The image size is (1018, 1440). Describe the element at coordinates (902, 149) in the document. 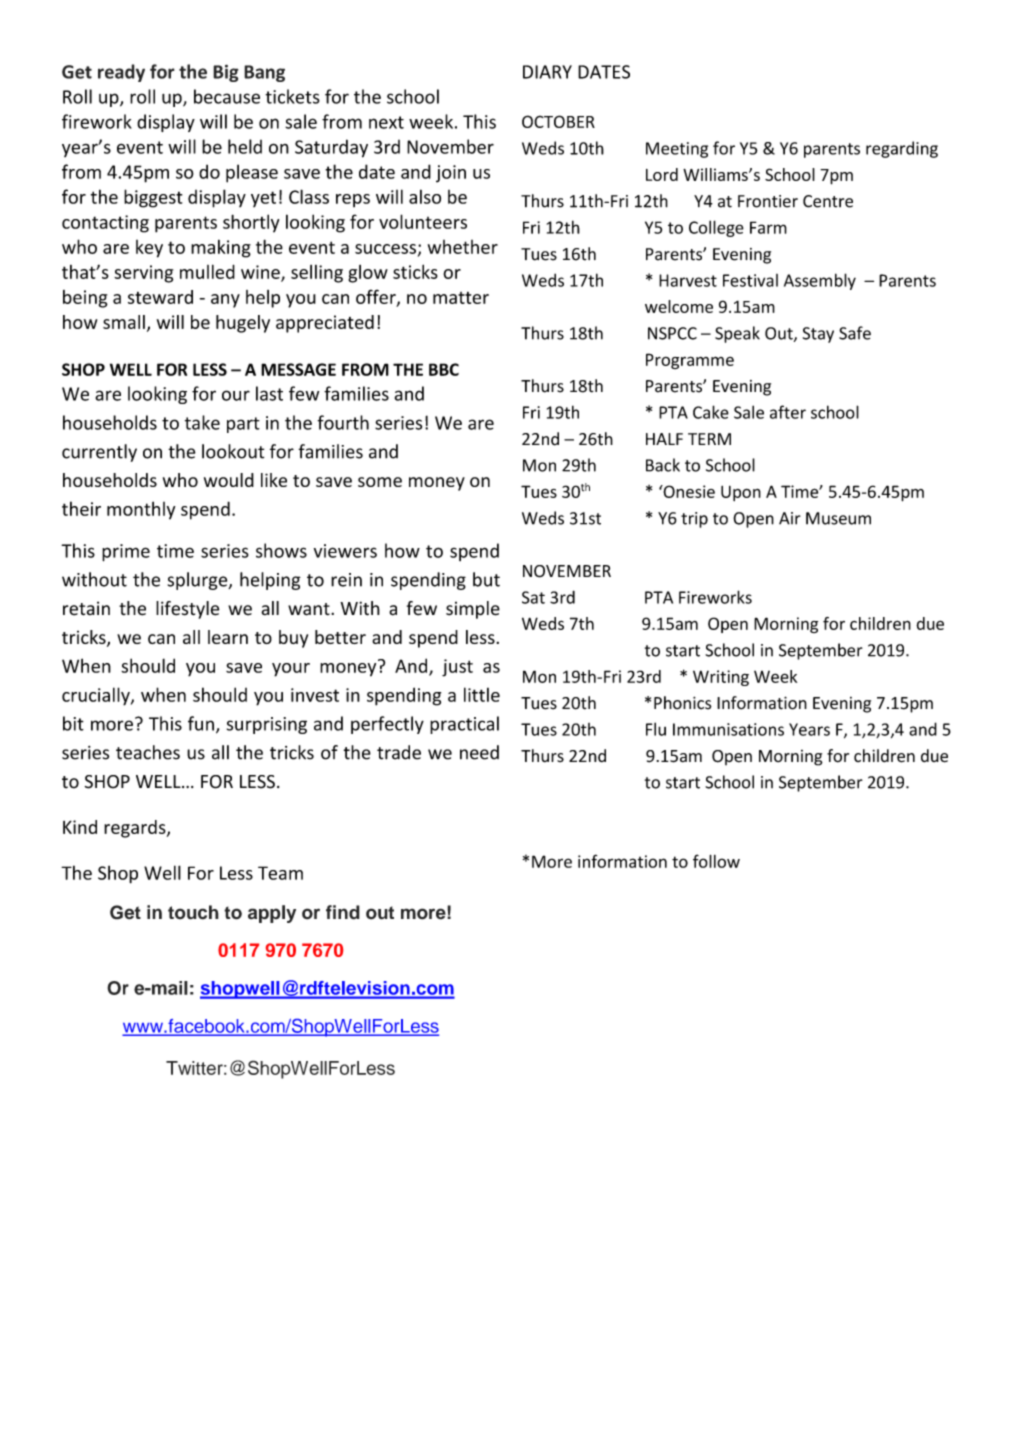

I see `regarding` at that location.
